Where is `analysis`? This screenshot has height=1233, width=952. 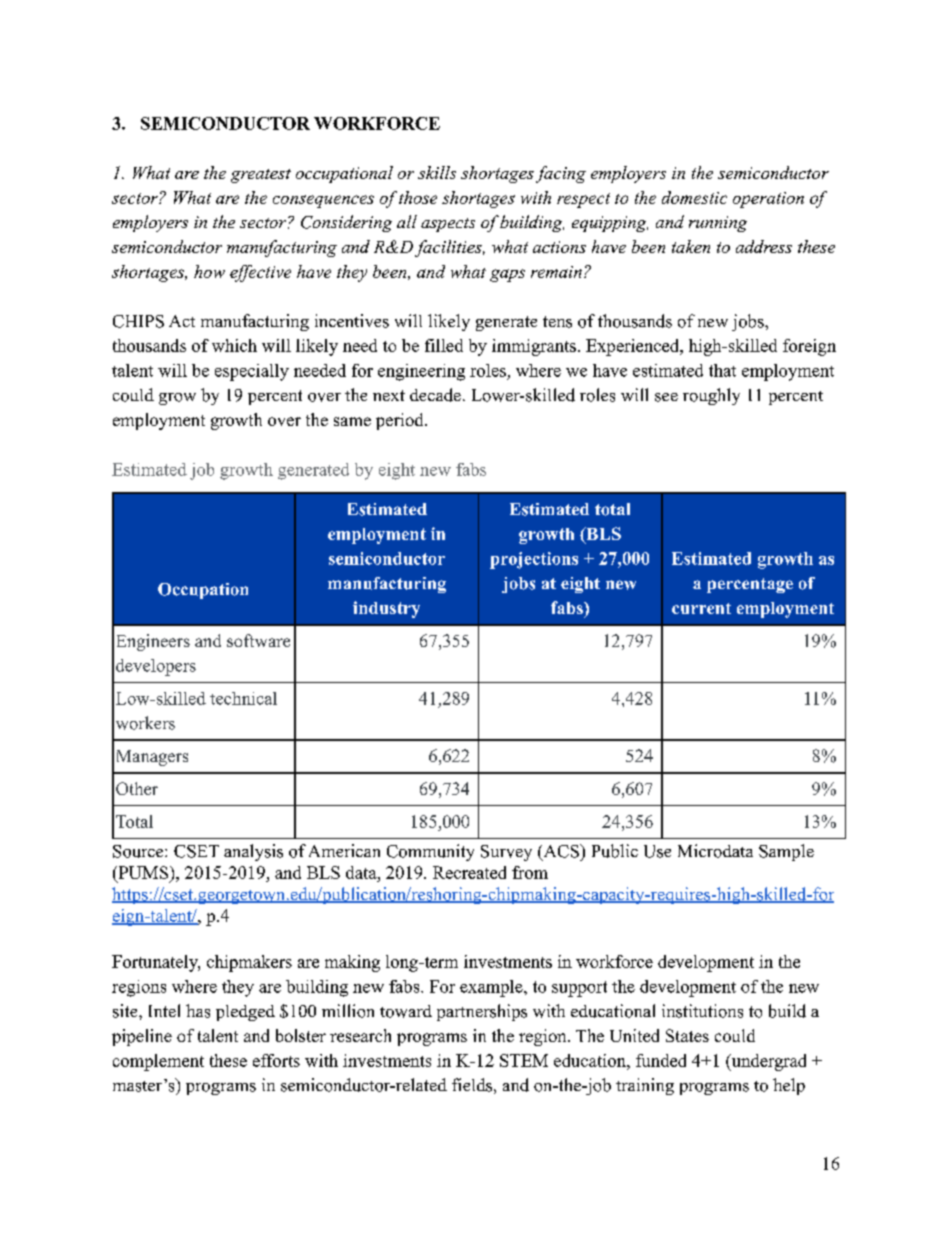
analysis is located at coordinates (253, 852).
